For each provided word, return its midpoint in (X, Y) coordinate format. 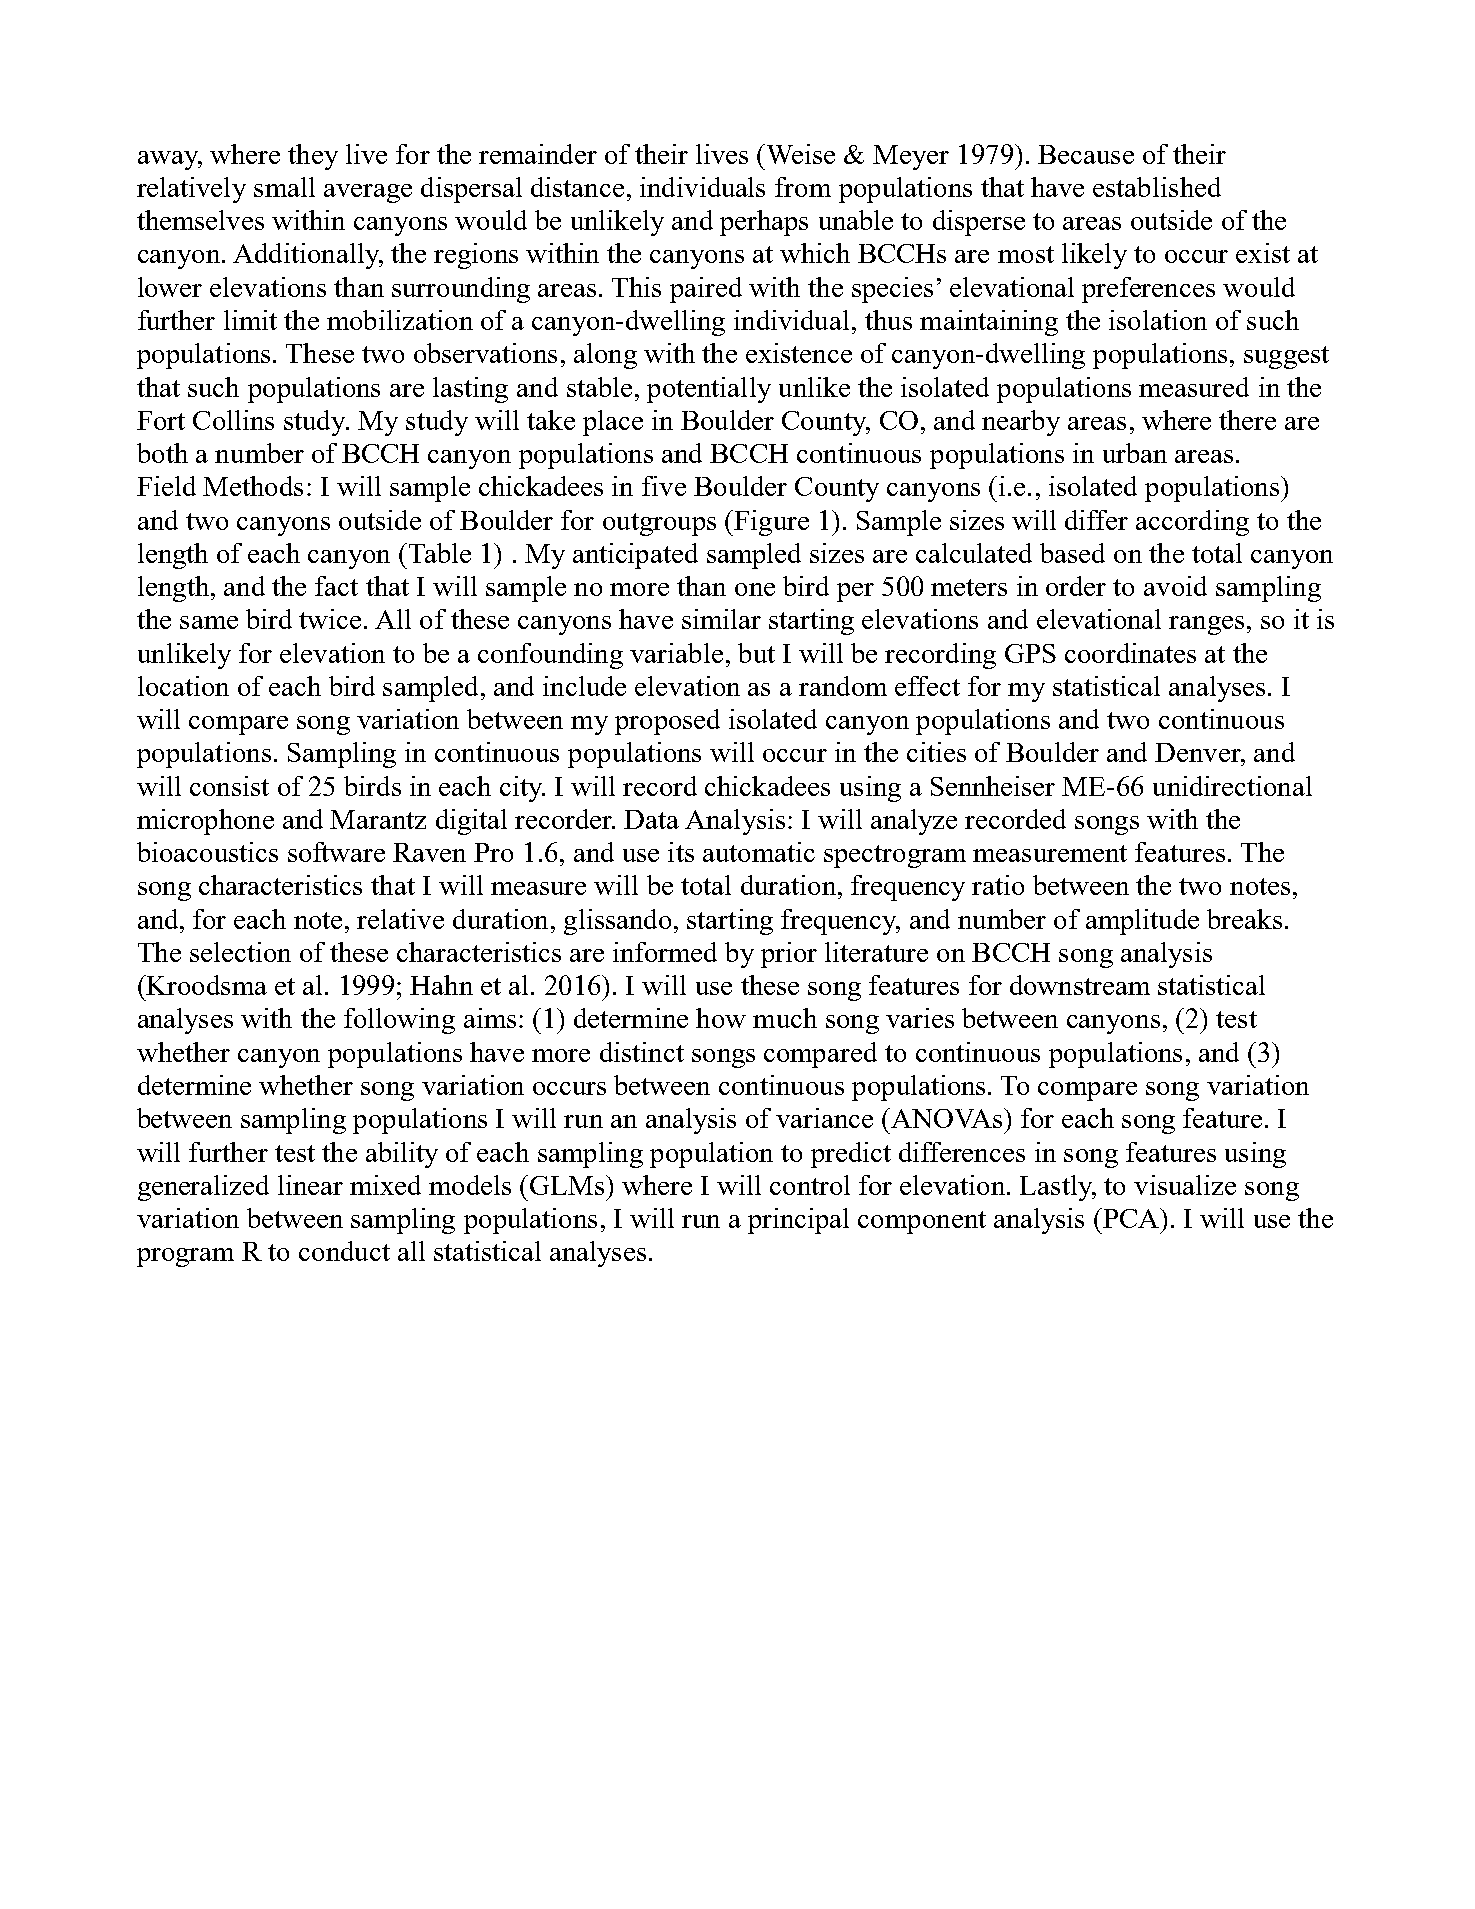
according (1192, 523)
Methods (253, 486)
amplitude (1142, 922)
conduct (344, 1251)
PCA (1131, 1218)
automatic (759, 852)
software (336, 852)
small (284, 187)
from (803, 187)
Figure (770, 523)
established (1157, 187)
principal (798, 1221)
